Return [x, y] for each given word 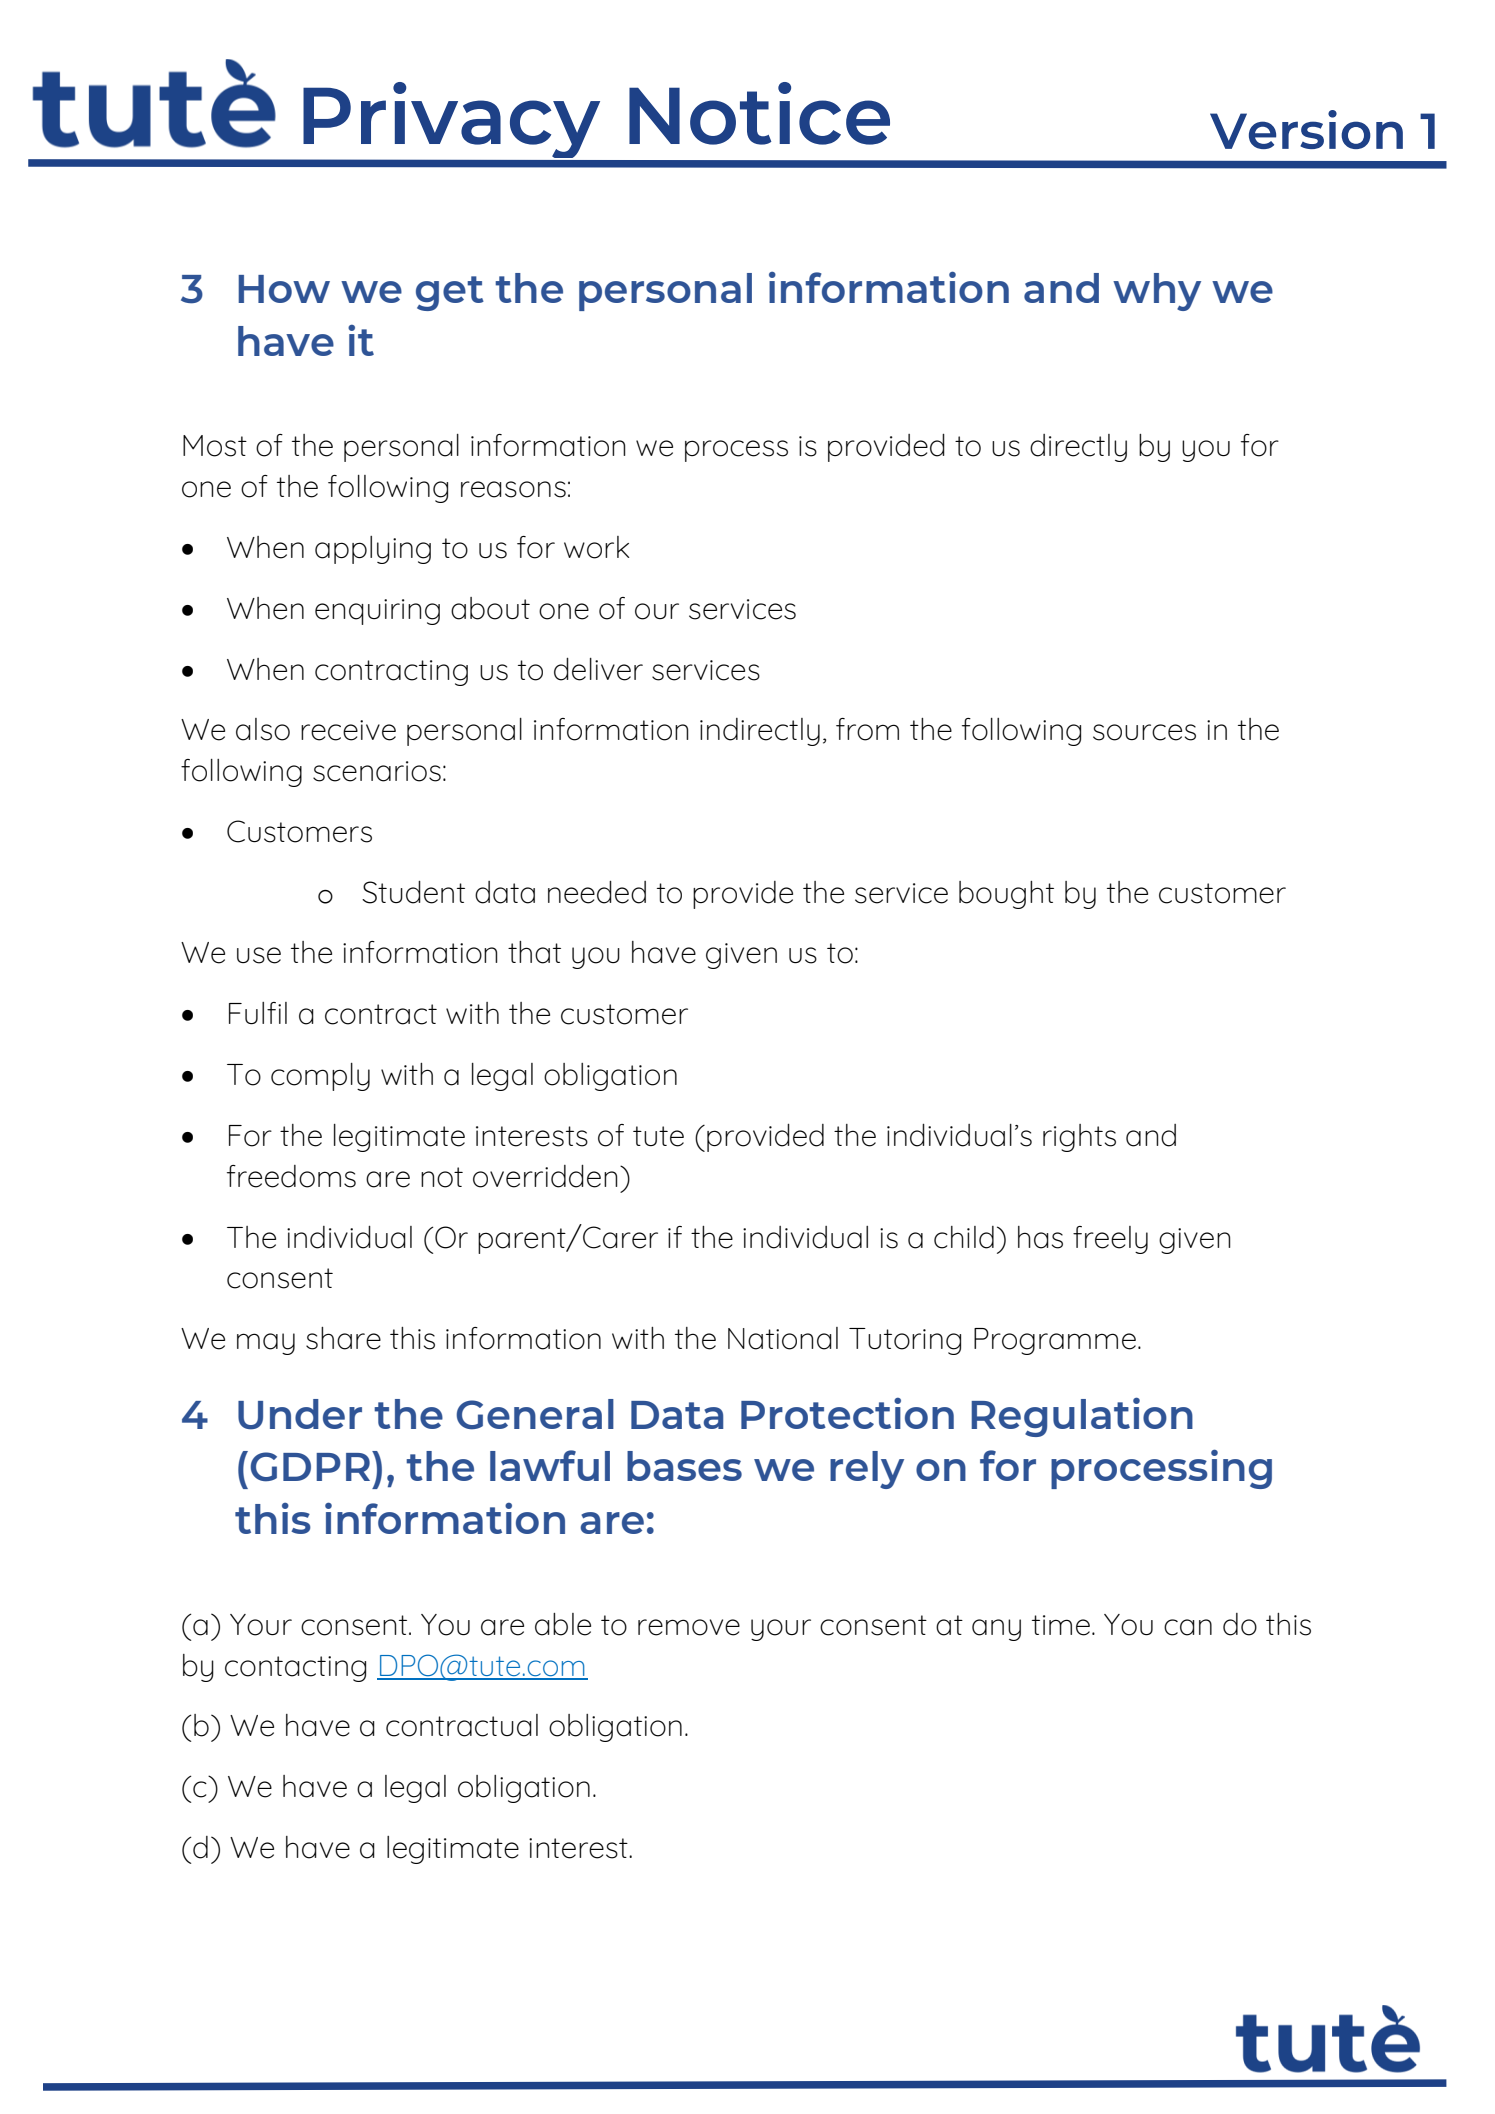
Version [1306, 129]
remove [689, 1627]
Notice [759, 113]
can [1188, 1627]
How [284, 289]
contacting [295, 1669]
